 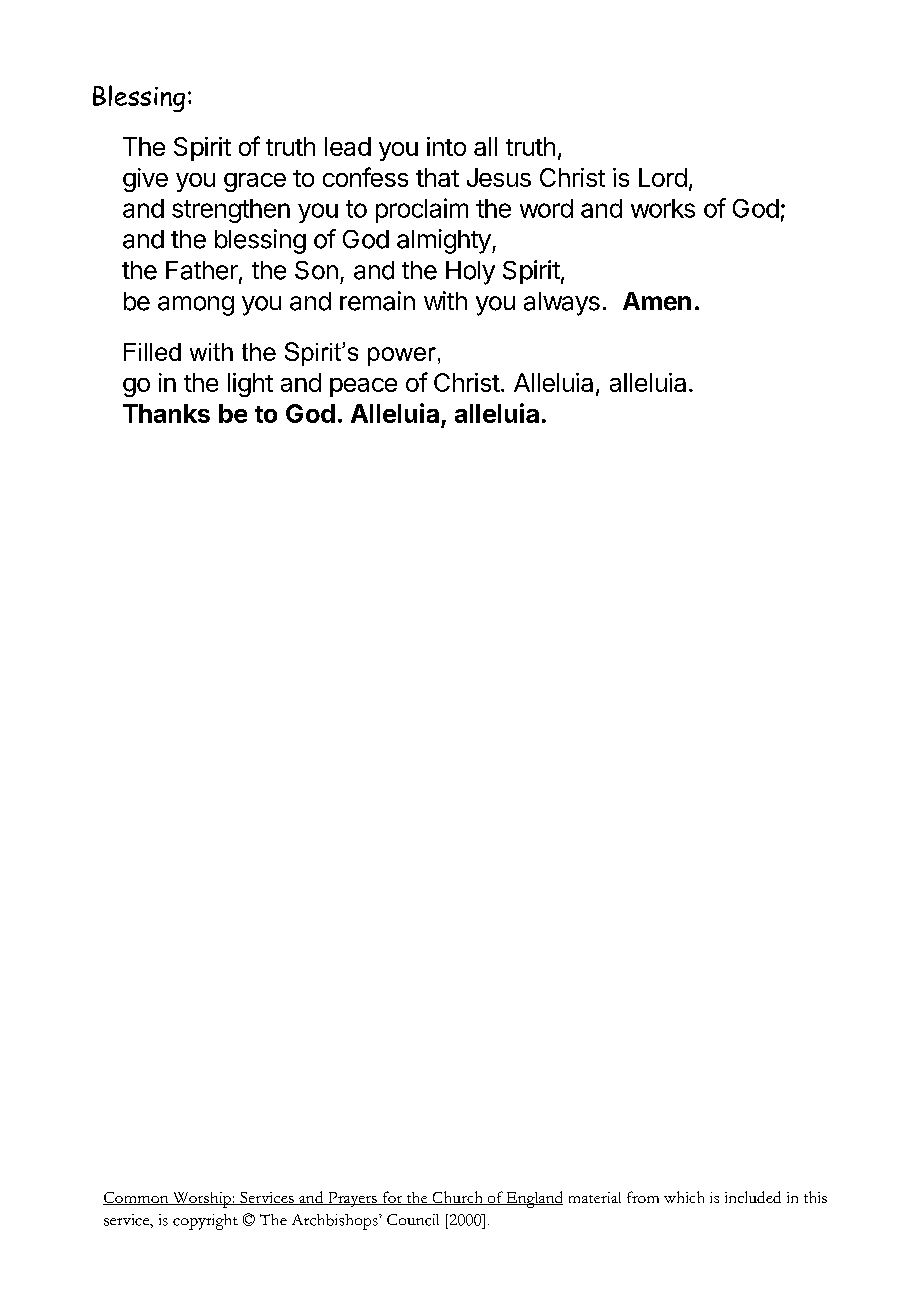 What do you see at coordinates (402, 356) in the screenshot?
I see `power` at bounding box center [402, 356].
